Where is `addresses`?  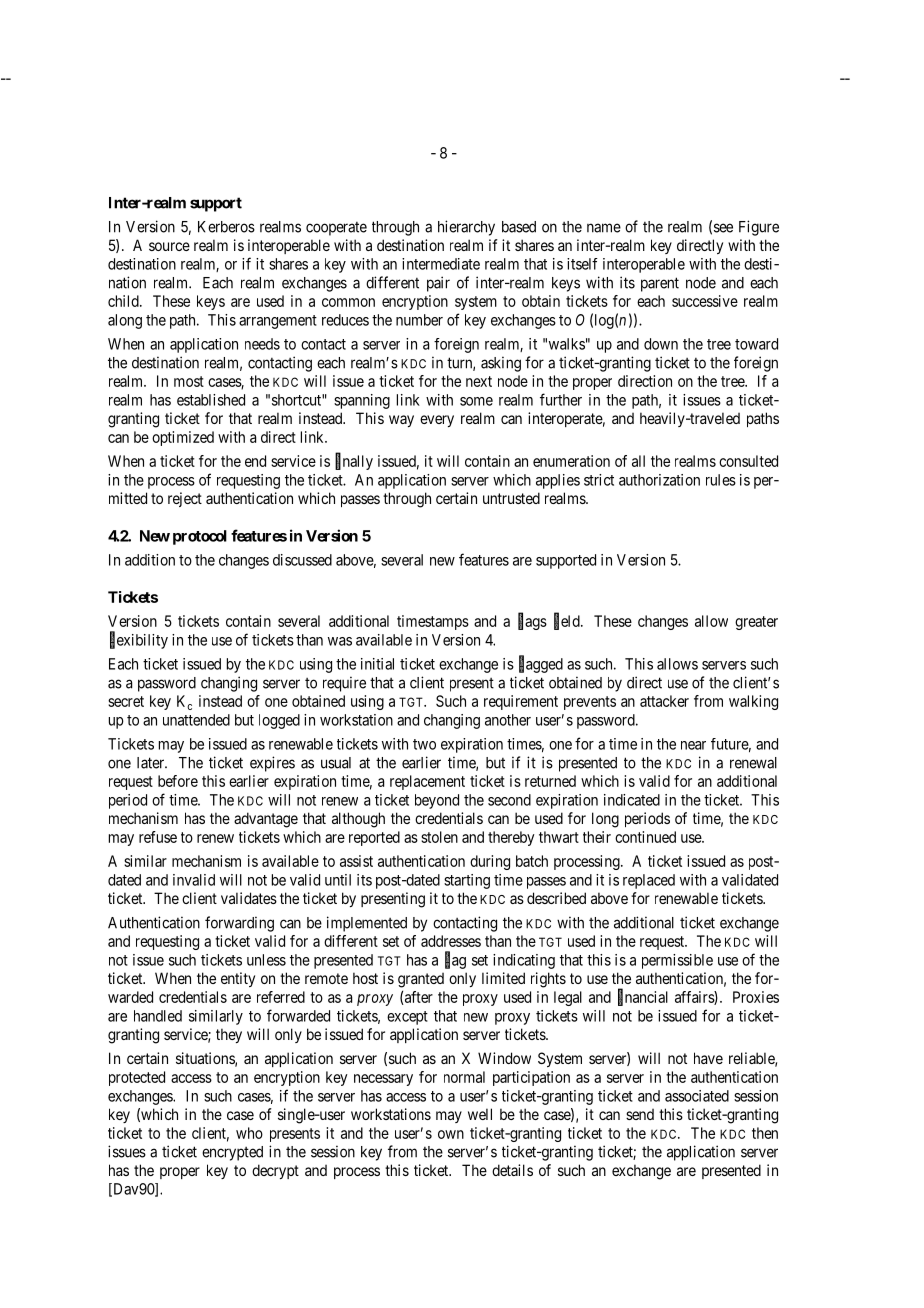
addresses is located at coordinates (451, 941).
